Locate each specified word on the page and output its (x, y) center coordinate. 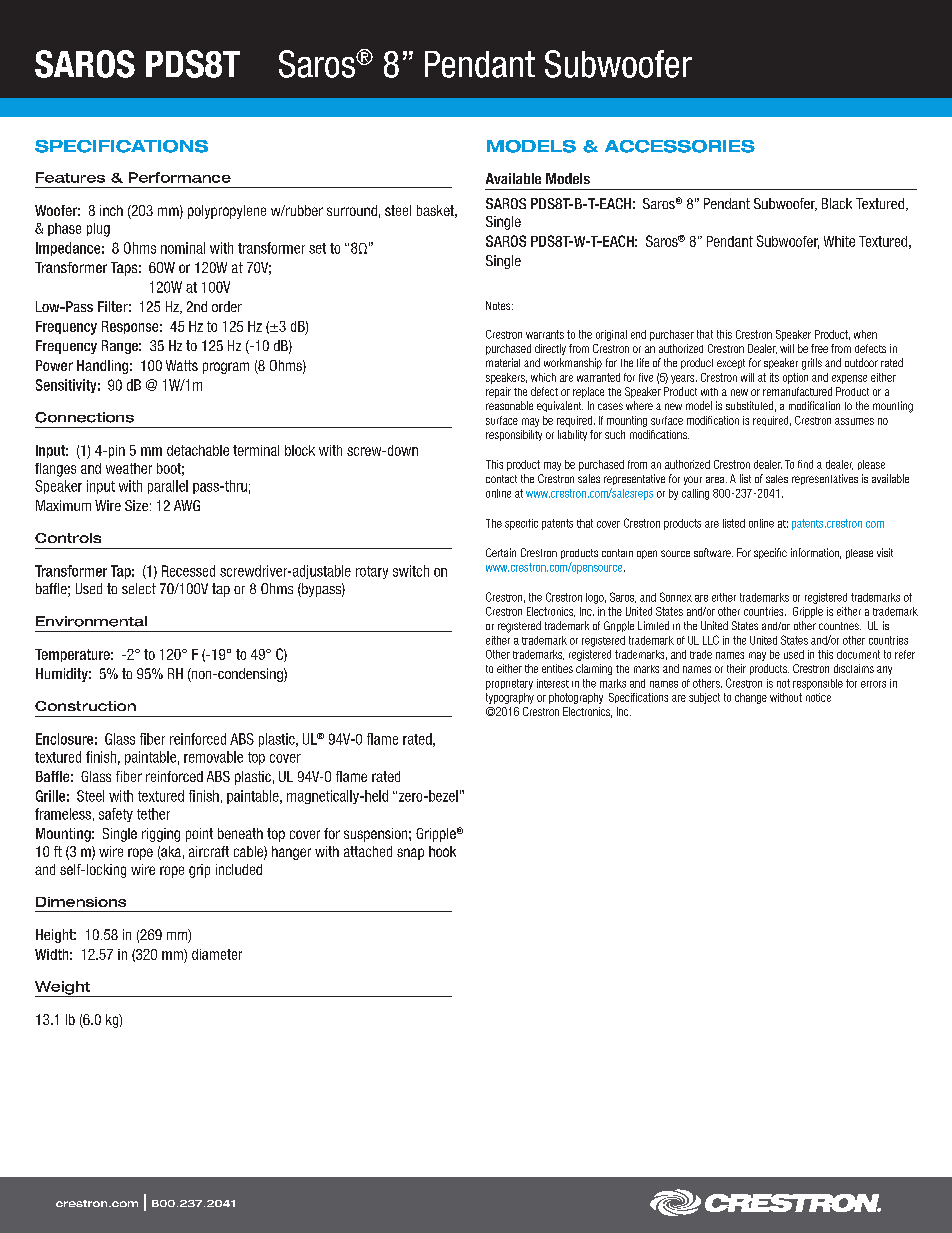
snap (410, 854)
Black (837, 203)
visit (885, 552)
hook (442, 851)
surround (352, 210)
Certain (501, 552)
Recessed (188, 571)
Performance (180, 177)
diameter (217, 954)
